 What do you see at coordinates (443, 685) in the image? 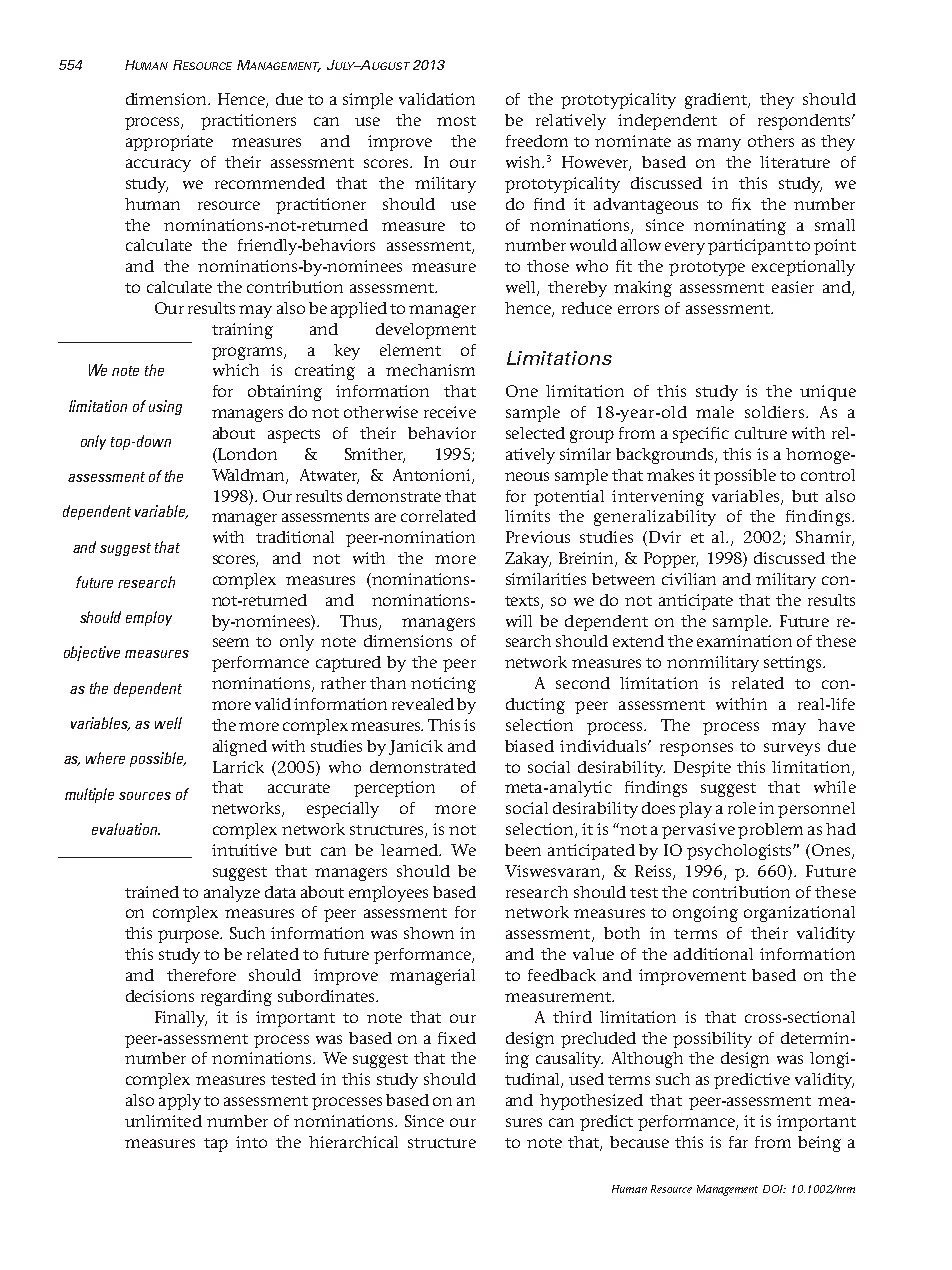
I see `noticing` at bounding box center [443, 685].
